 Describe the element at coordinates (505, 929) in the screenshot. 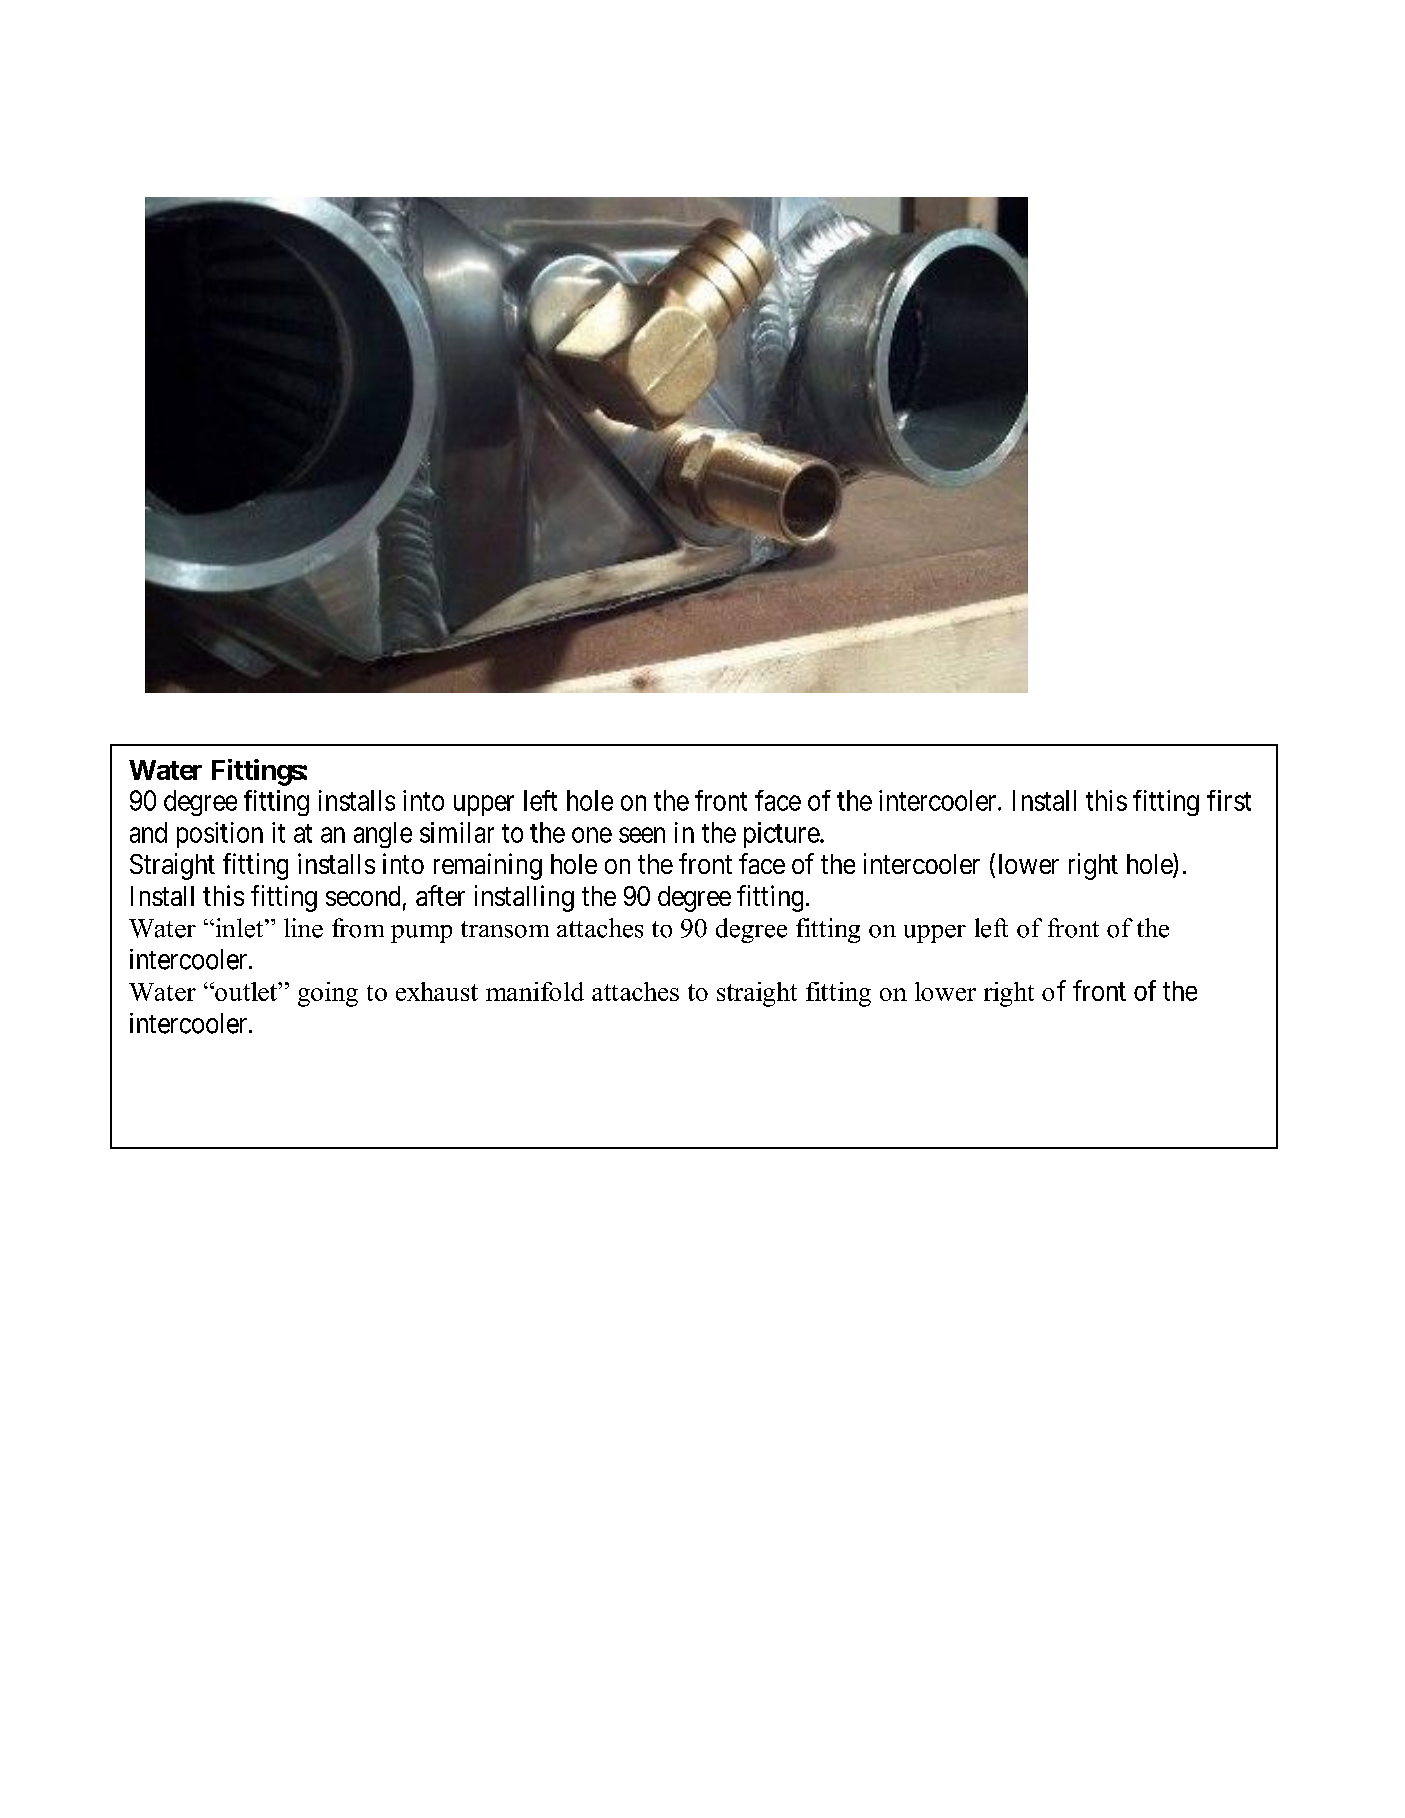

I see `transom` at that location.
